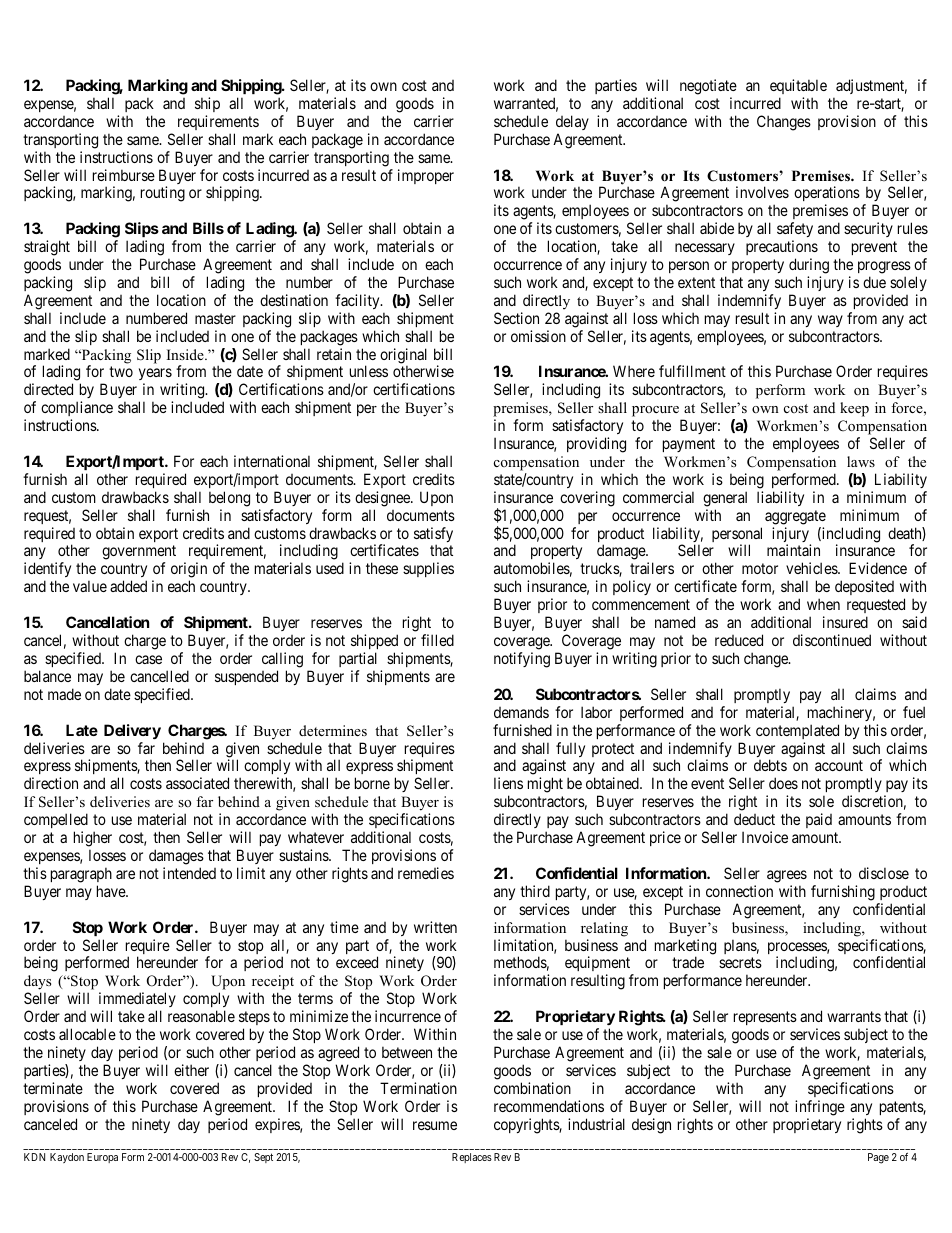  I want to click on filled, so click(437, 640).
